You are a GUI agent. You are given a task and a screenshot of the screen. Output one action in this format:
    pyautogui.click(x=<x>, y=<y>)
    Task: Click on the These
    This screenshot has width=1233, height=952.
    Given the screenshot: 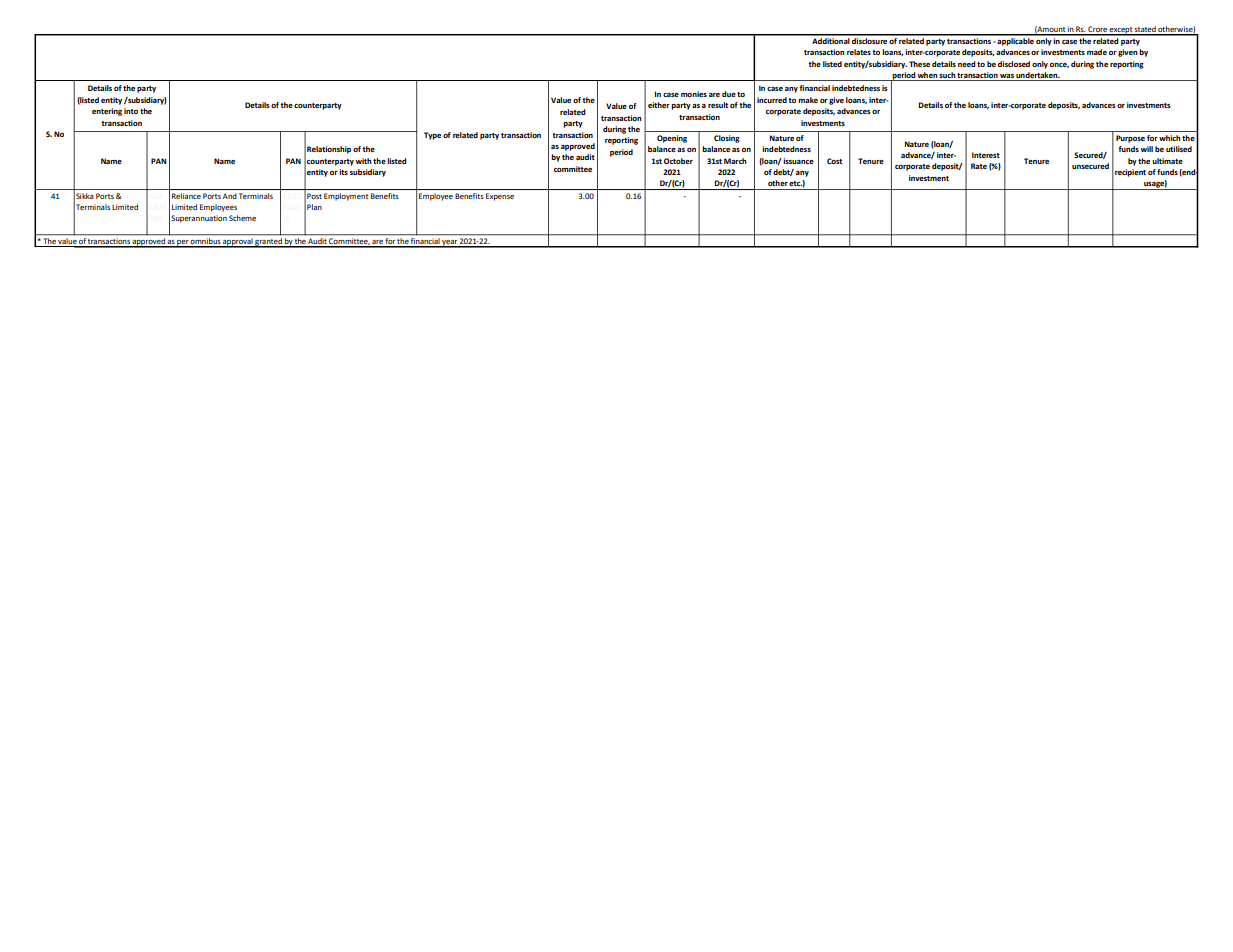 What is the action you would take?
    pyautogui.click(x=919, y=64)
